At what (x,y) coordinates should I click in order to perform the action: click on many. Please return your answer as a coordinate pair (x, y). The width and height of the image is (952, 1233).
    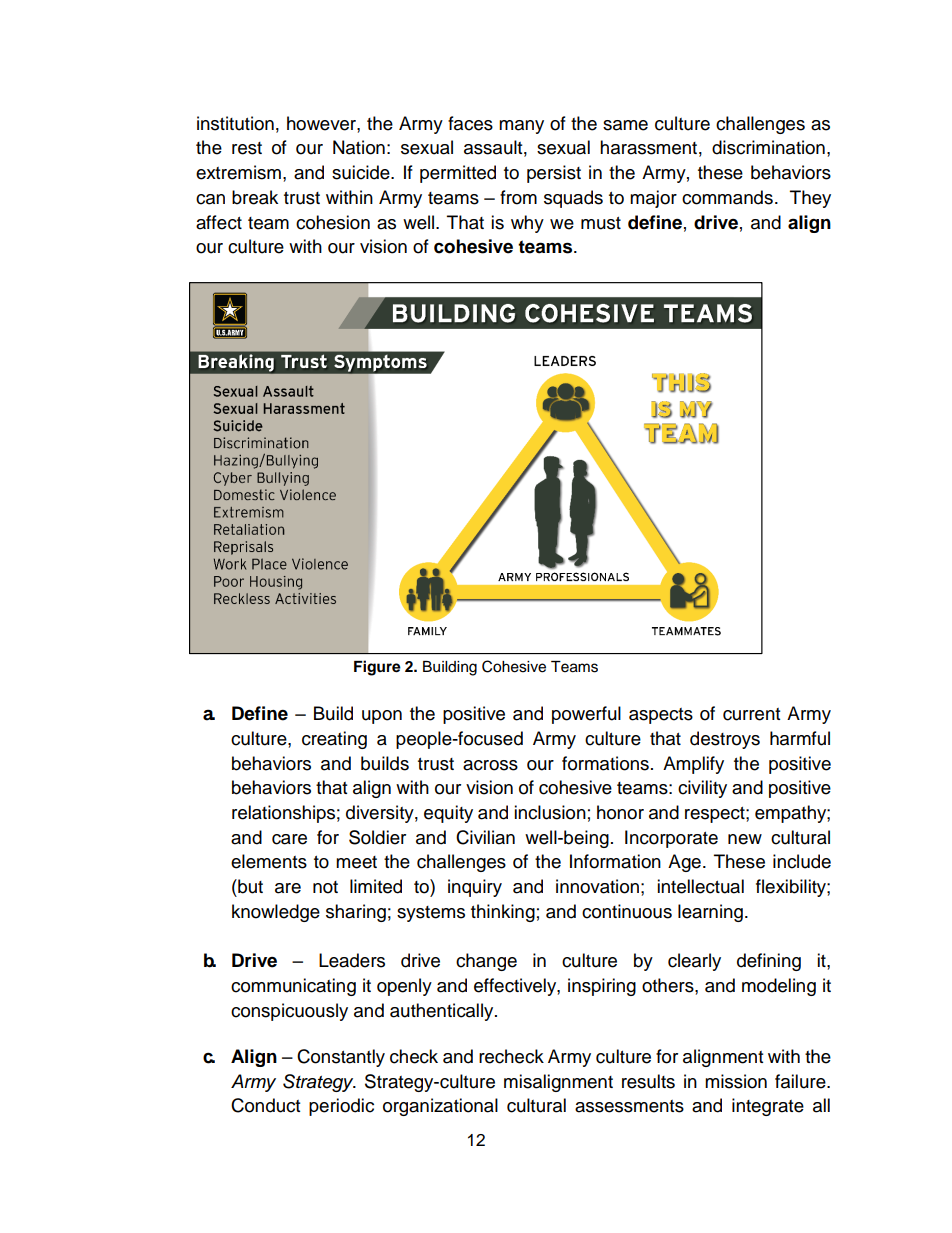
    Looking at the image, I should click on (521, 127).
